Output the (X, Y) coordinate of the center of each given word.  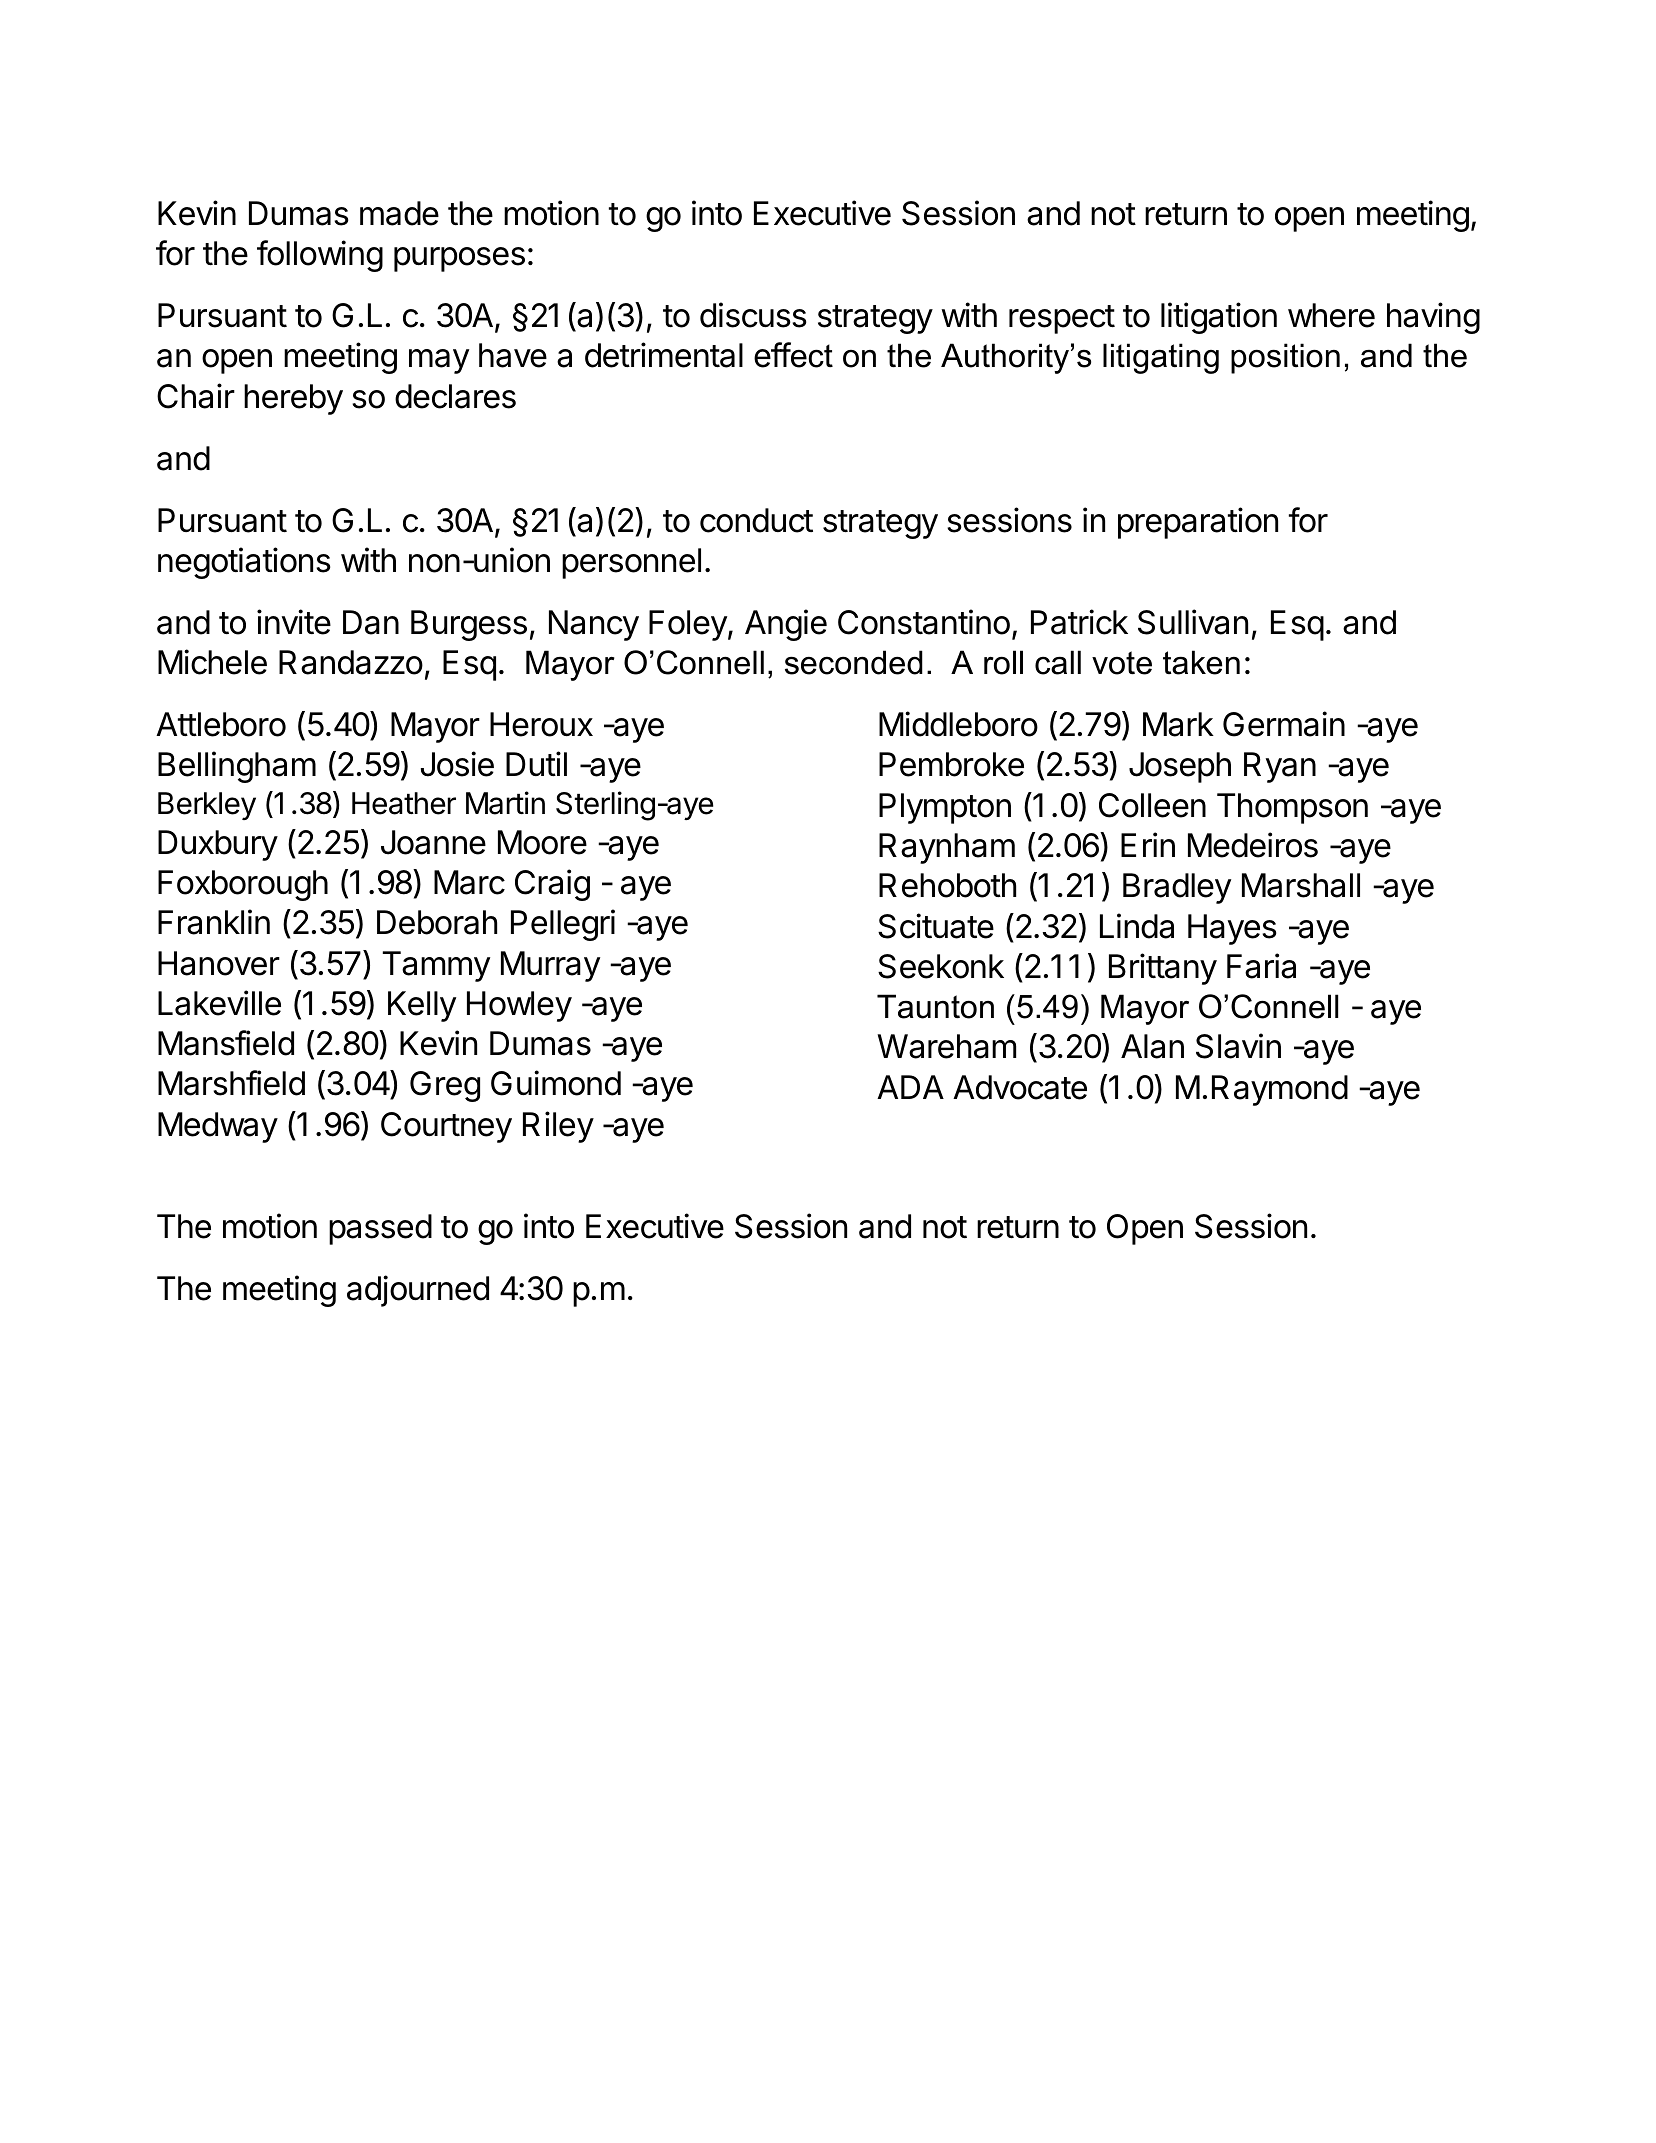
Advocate (1020, 1087)
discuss (753, 315)
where (1331, 315)
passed (380, 1229)
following (320, 256)
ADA (910, 1087)
